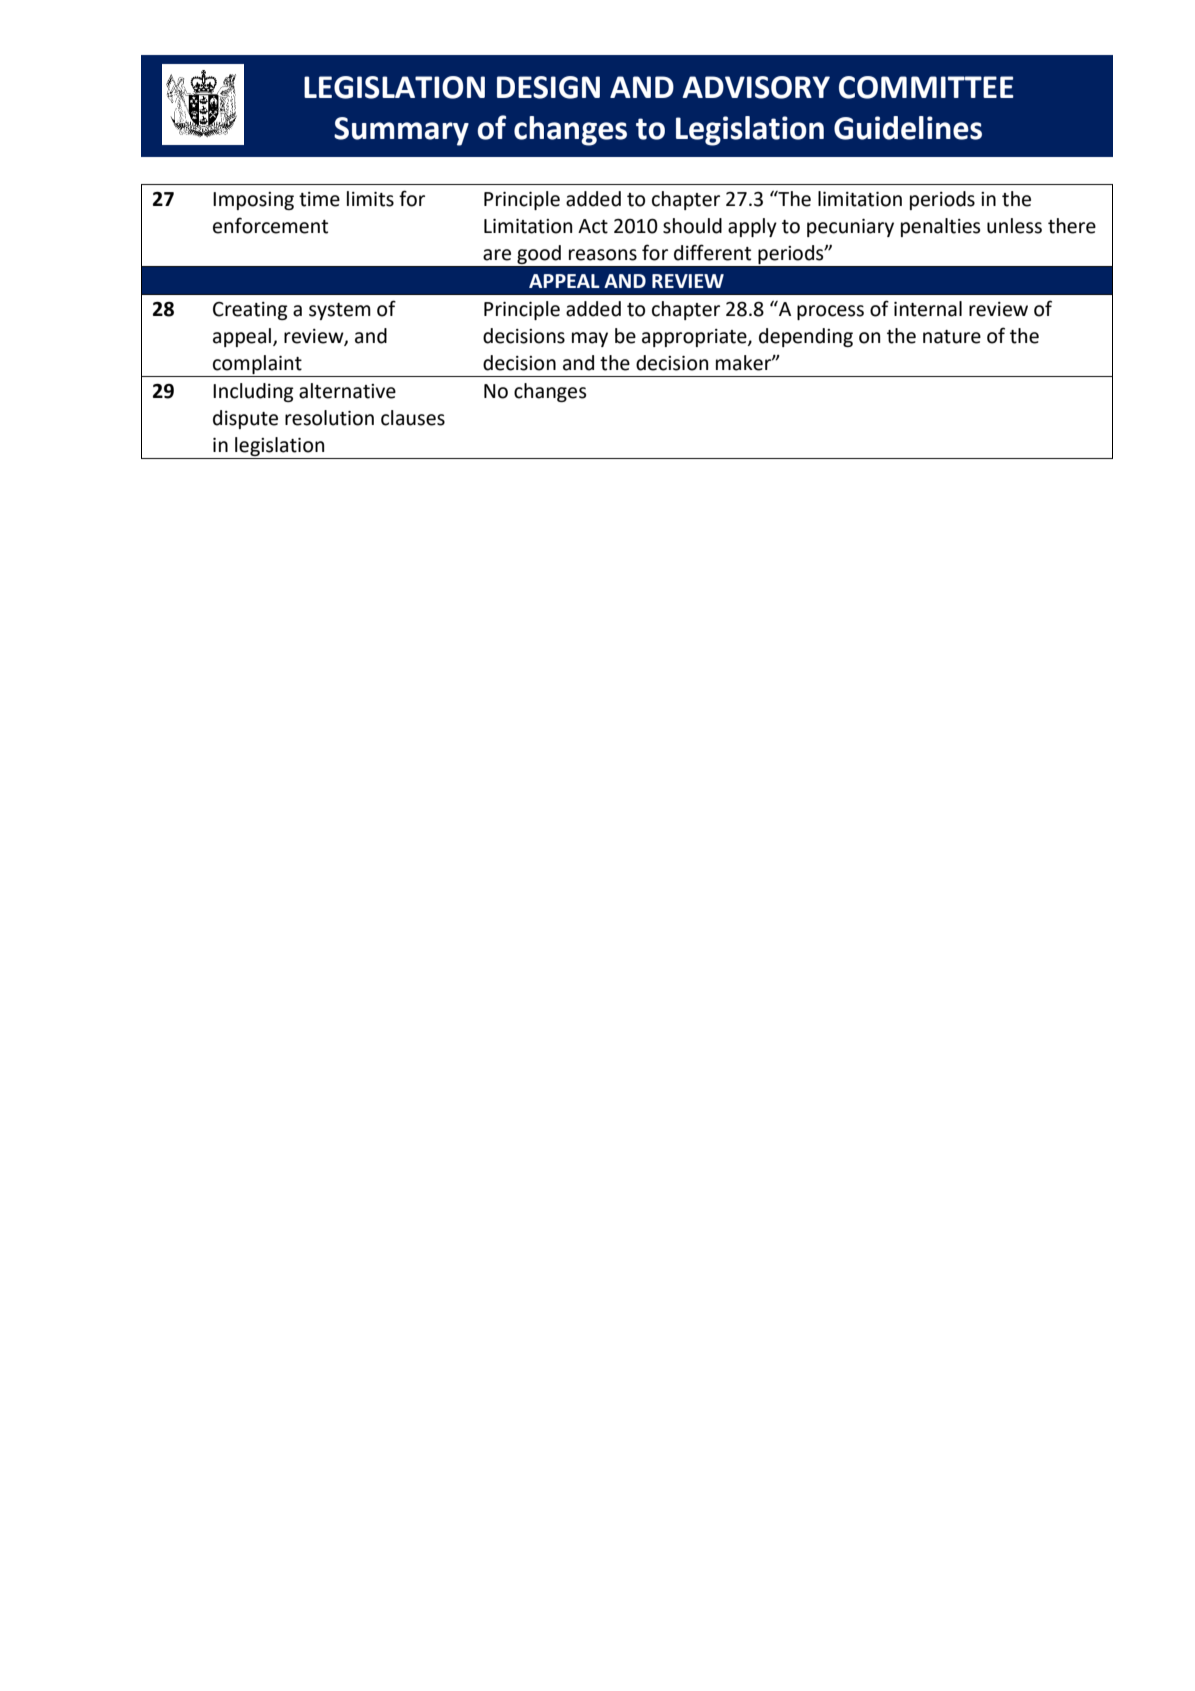 This image has width=1195, height=1691. What do you see at coordinates (756, 87) in the image?
I see `ADVISORY` at bounding box center [756, 87].
